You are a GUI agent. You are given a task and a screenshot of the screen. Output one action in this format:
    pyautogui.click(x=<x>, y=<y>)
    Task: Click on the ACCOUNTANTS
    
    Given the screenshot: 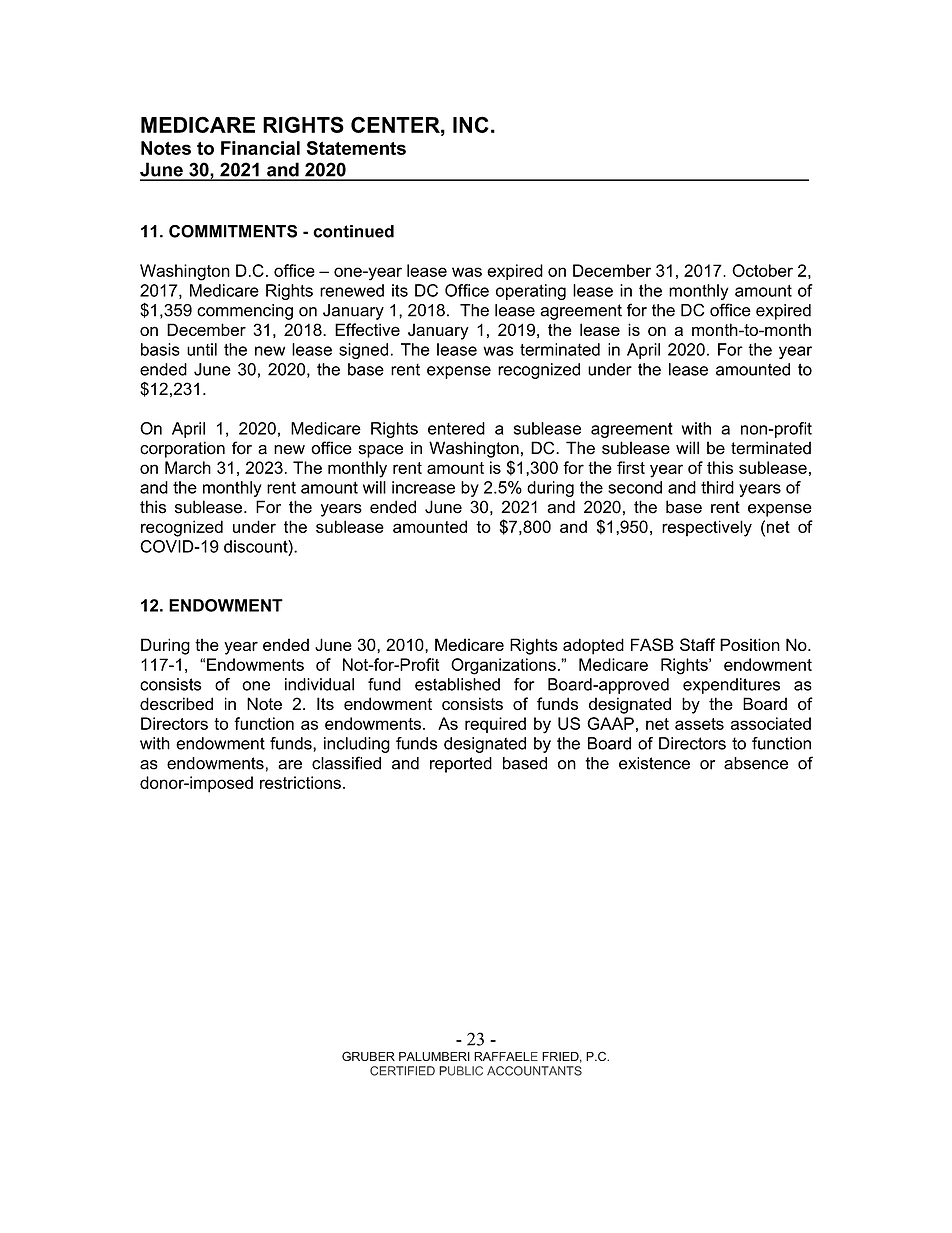 What is the action you would take?
    pyautogui.click(x=534, y=1071)
